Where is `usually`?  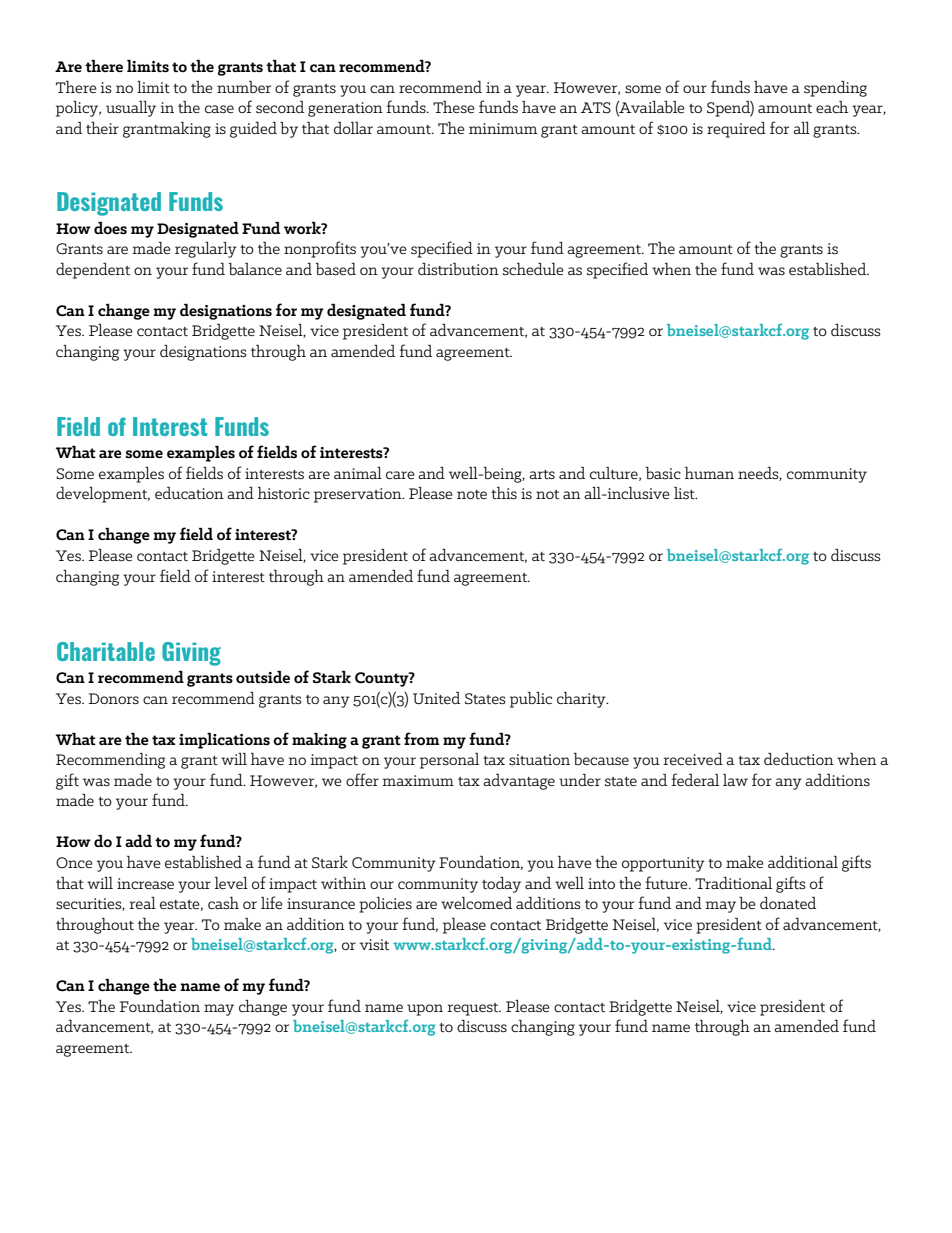 usually is located at coordinates (131, 109).
